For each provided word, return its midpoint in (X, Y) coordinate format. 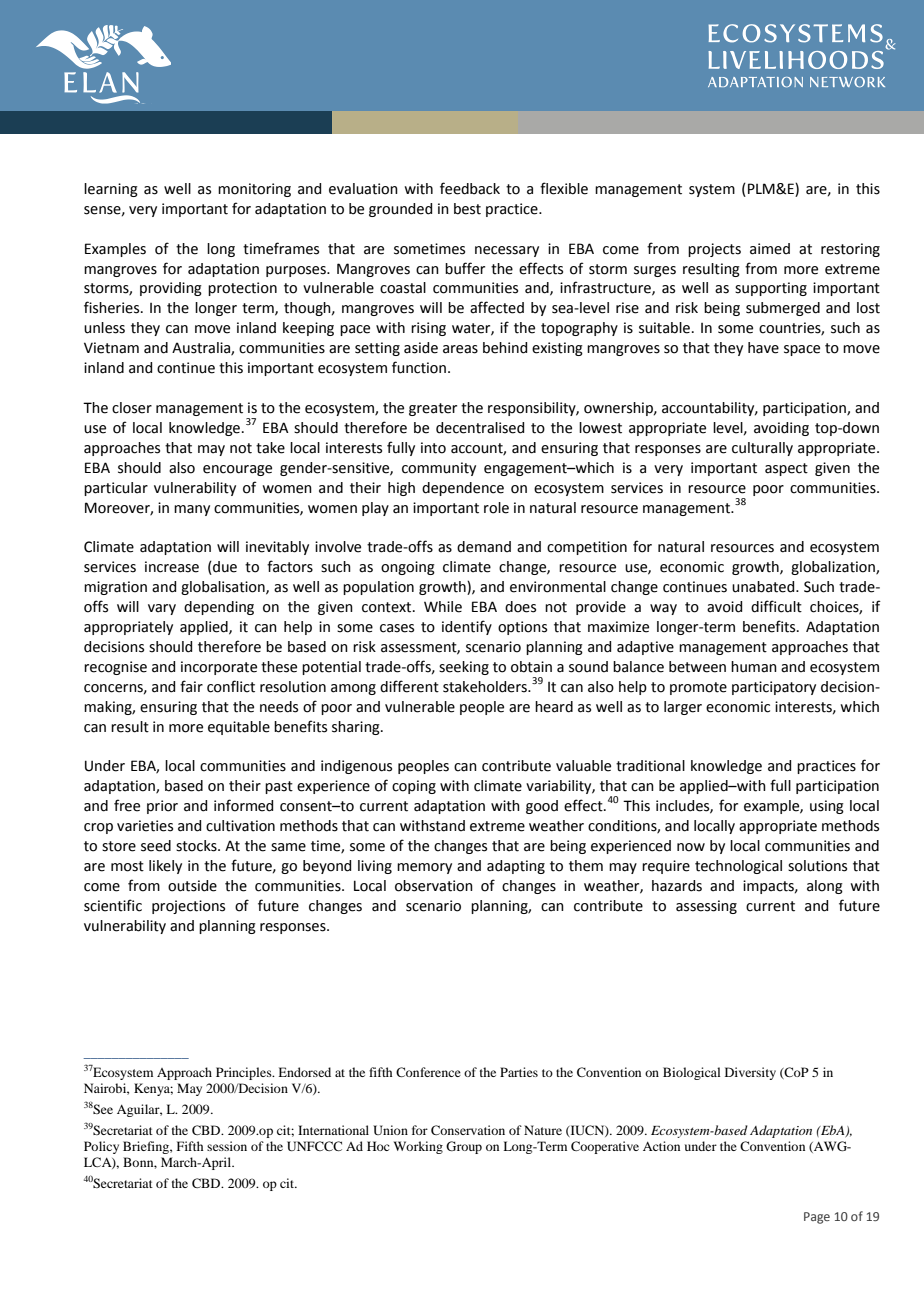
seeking (464, 668)
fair (191, 686)
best (467, 209)
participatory (774, 688)
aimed (770, 249)
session (227, 1146)
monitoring (254, 190)
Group (464, 1147)
